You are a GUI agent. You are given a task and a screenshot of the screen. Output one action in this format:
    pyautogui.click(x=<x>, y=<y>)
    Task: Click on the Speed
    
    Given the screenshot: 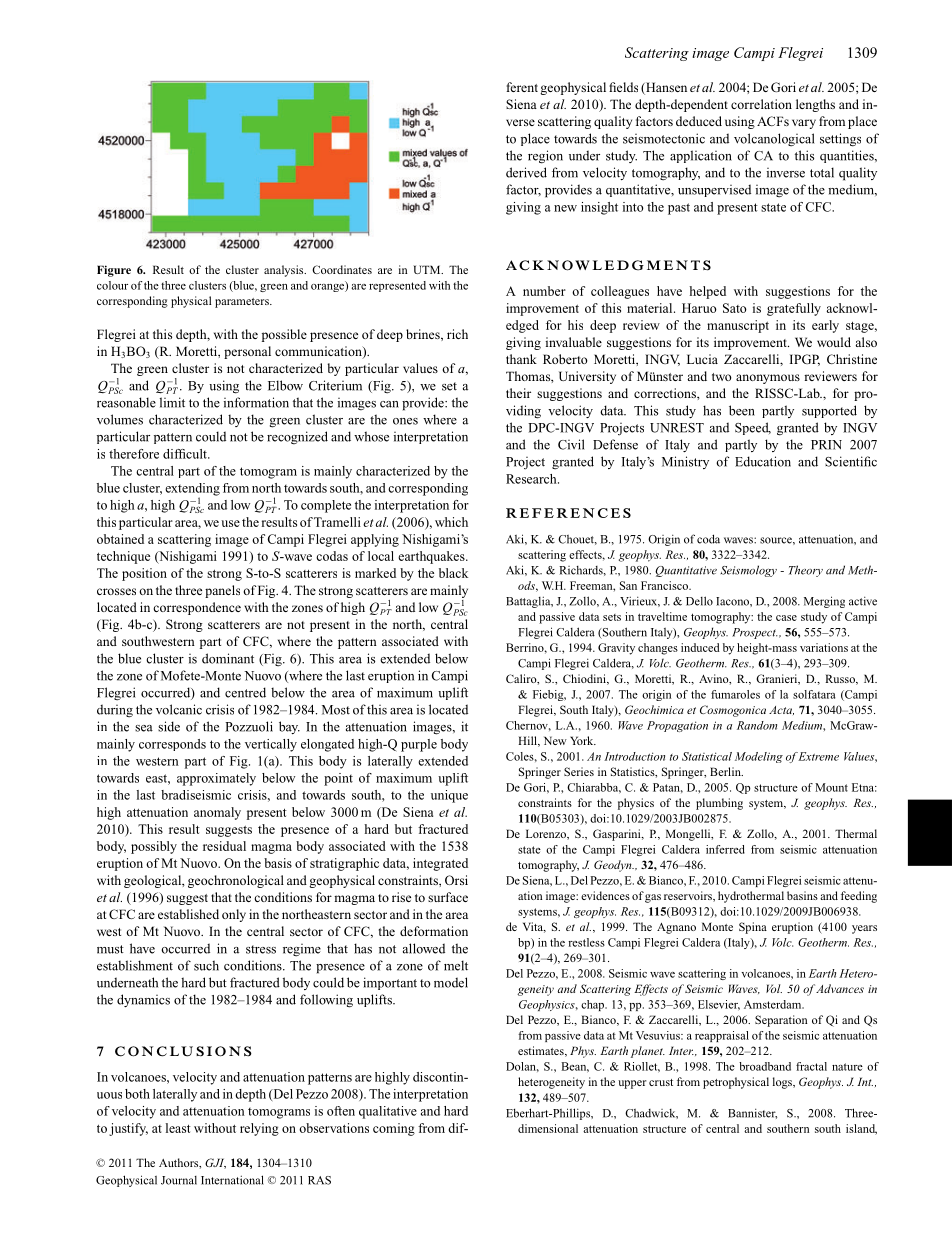 What is the action you would take?
    pyautogui.click(x=753, y=428)
